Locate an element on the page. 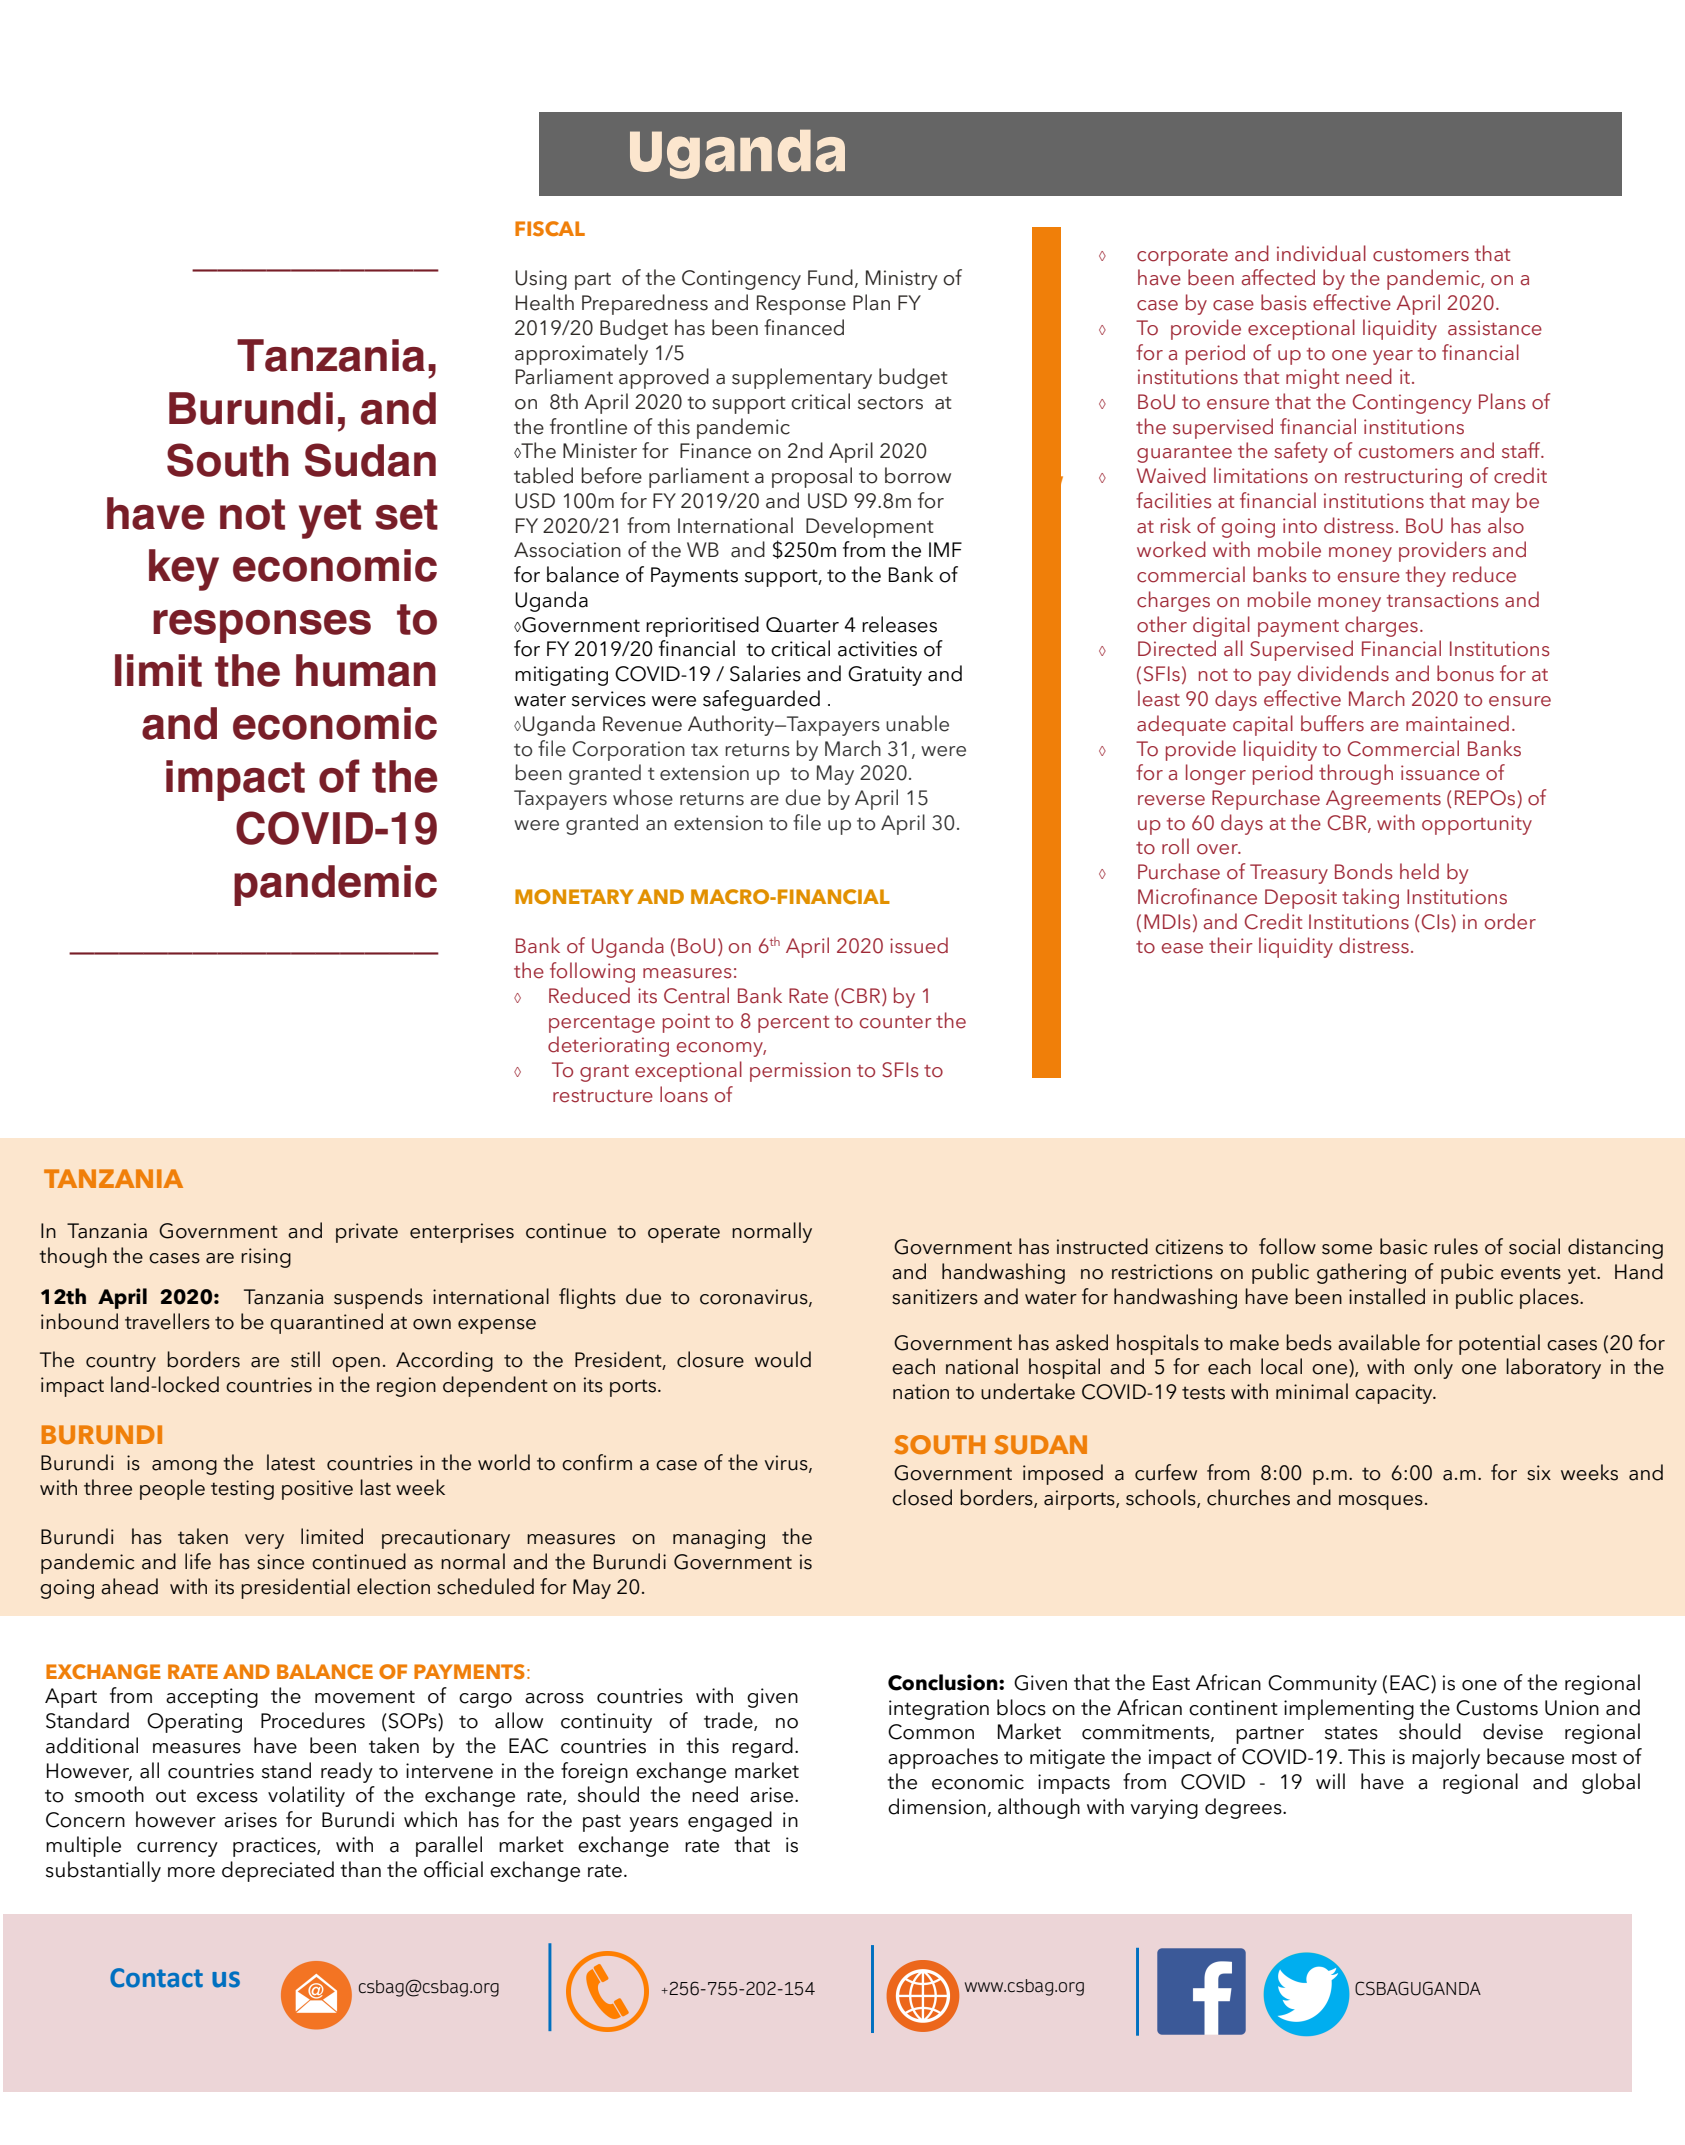 This image has height=2145, width=1685. unable is located at coordinates (917, 723).
